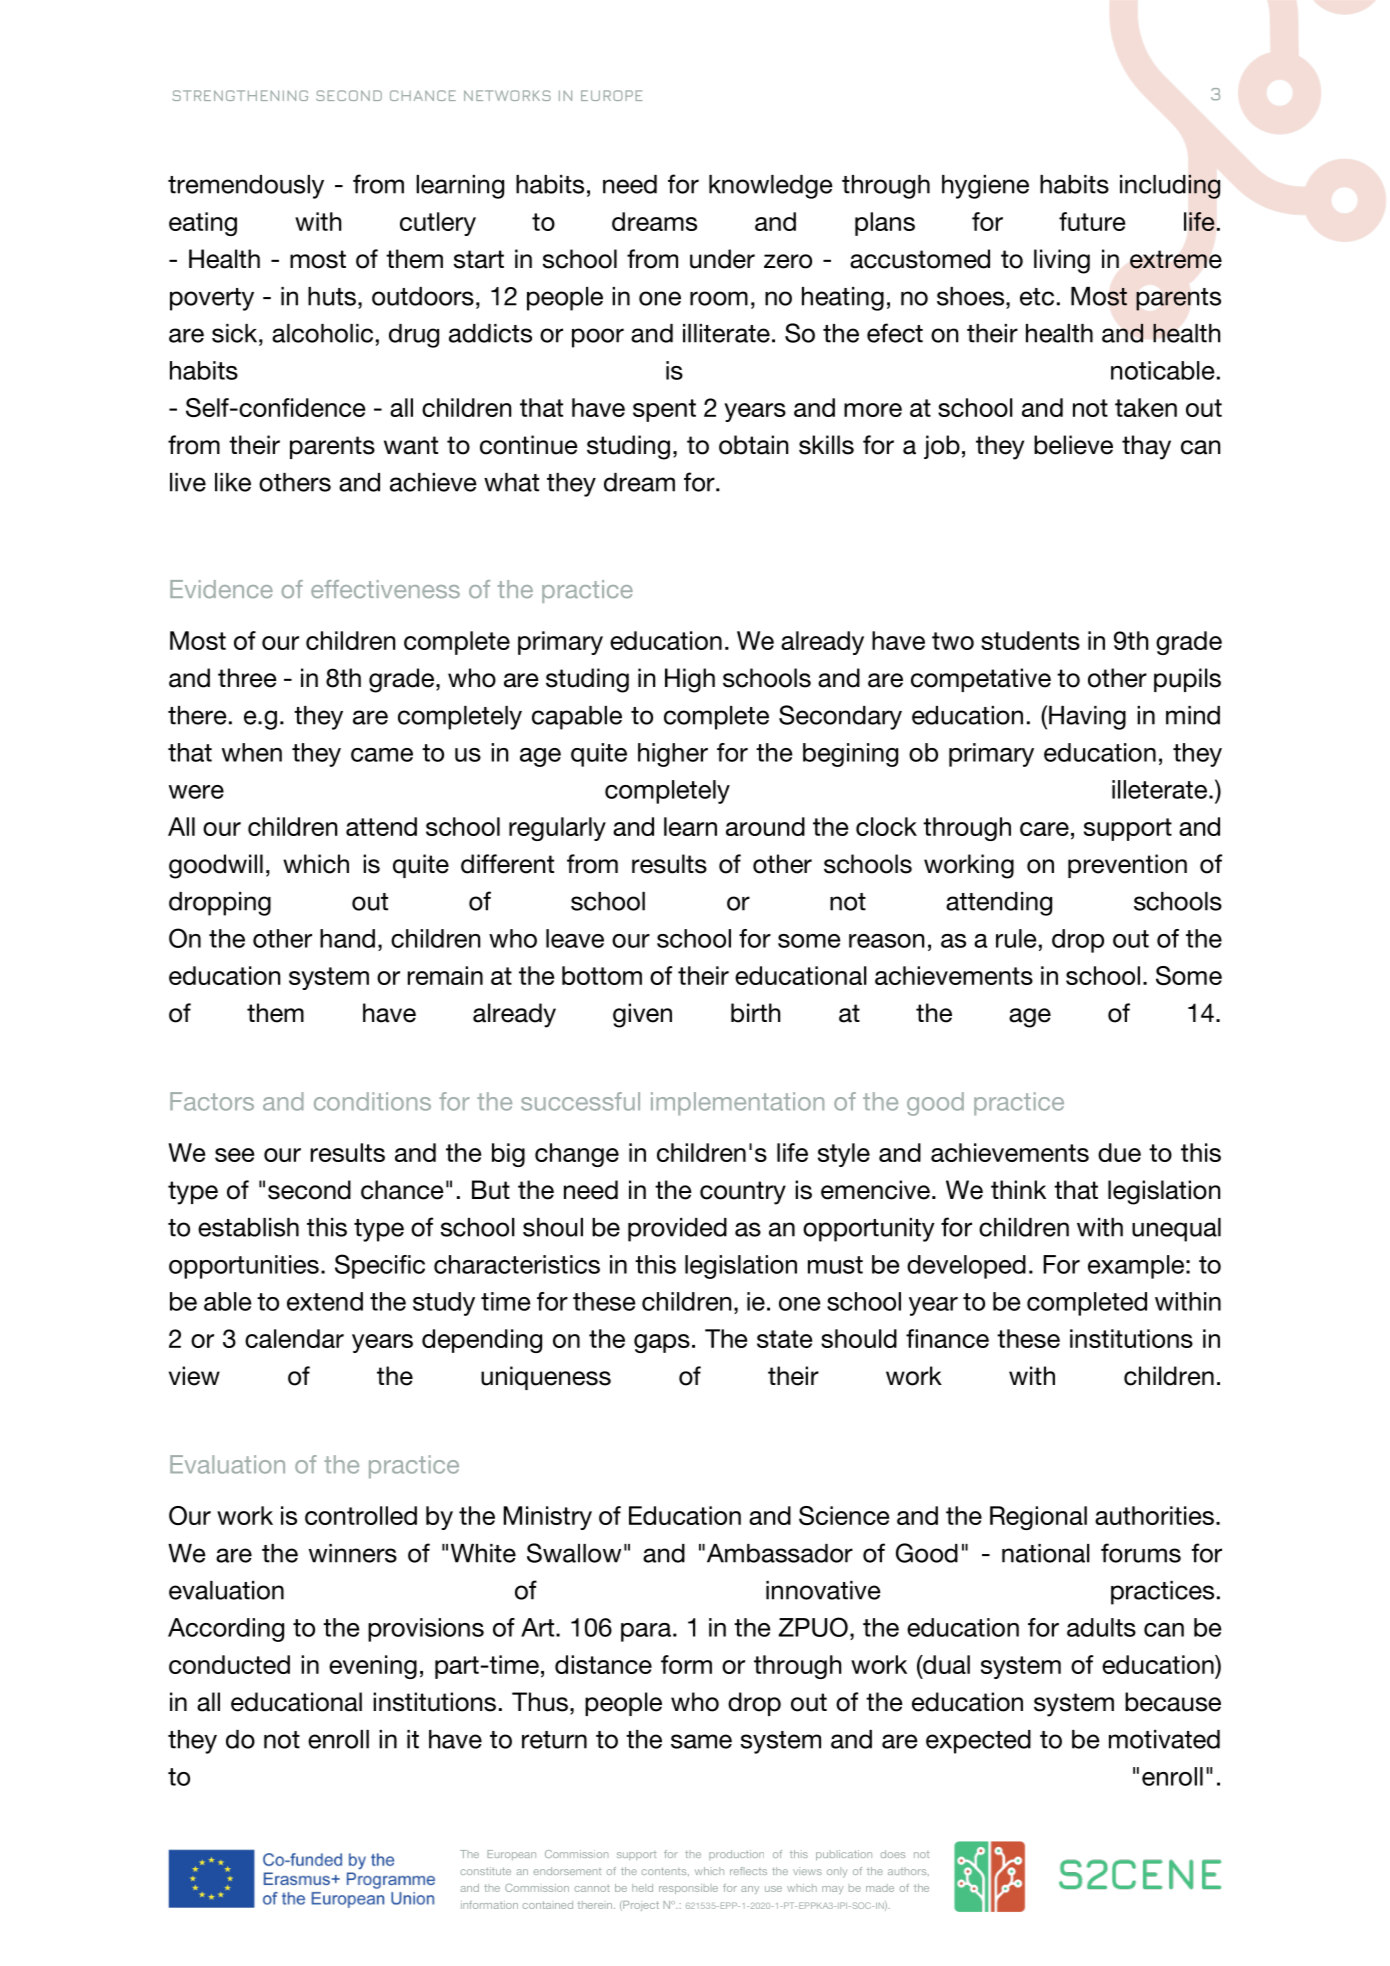 The width and height of the screenshot is (1390, 1966). What do you see at coordinates (642, 1015) in the screenshot?
I see `given` at bounding box center [642, 1015].
